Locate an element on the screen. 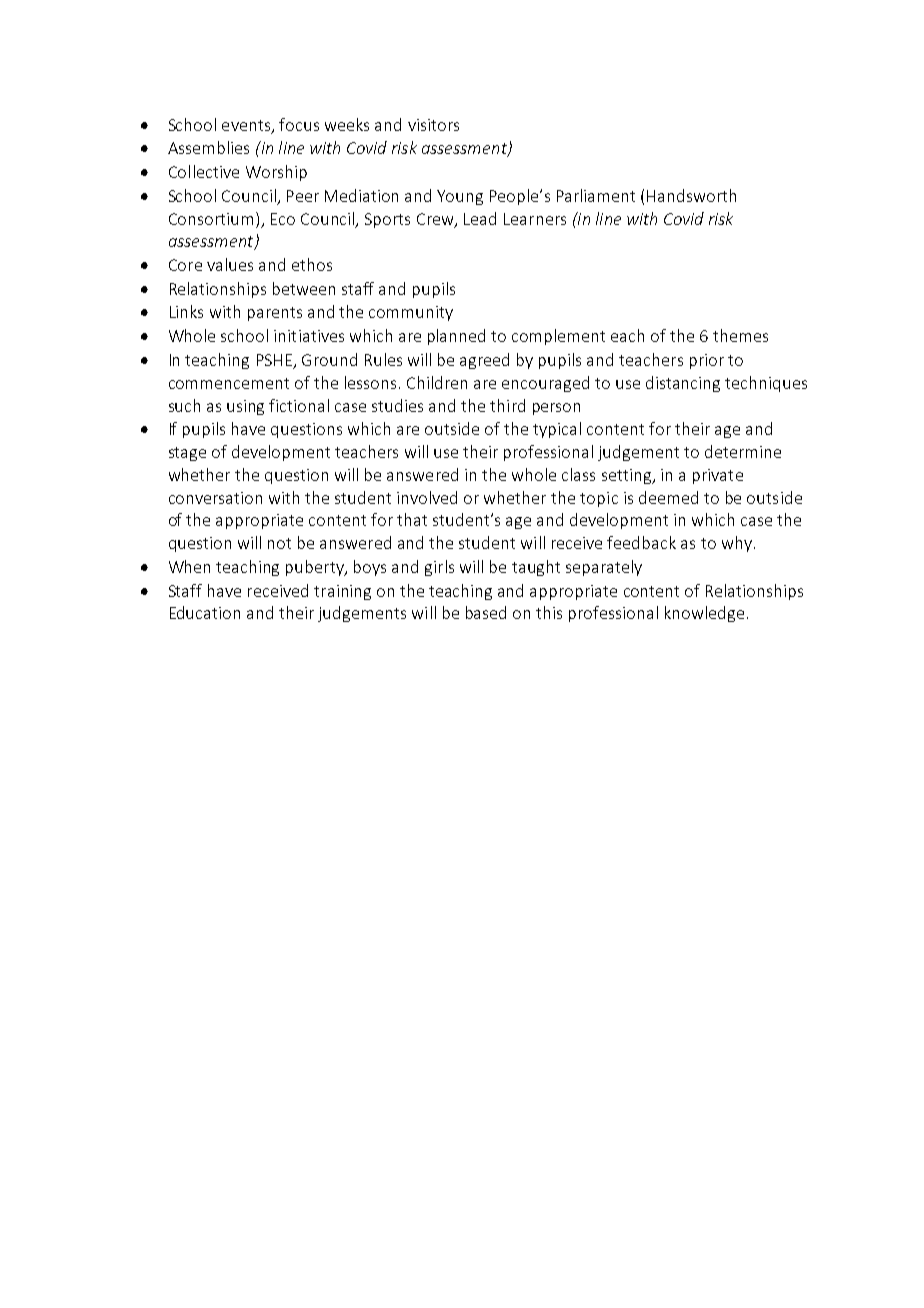 The height and width of the screenshot is (1308, 924). determine is located at coordinates (743, 451).
